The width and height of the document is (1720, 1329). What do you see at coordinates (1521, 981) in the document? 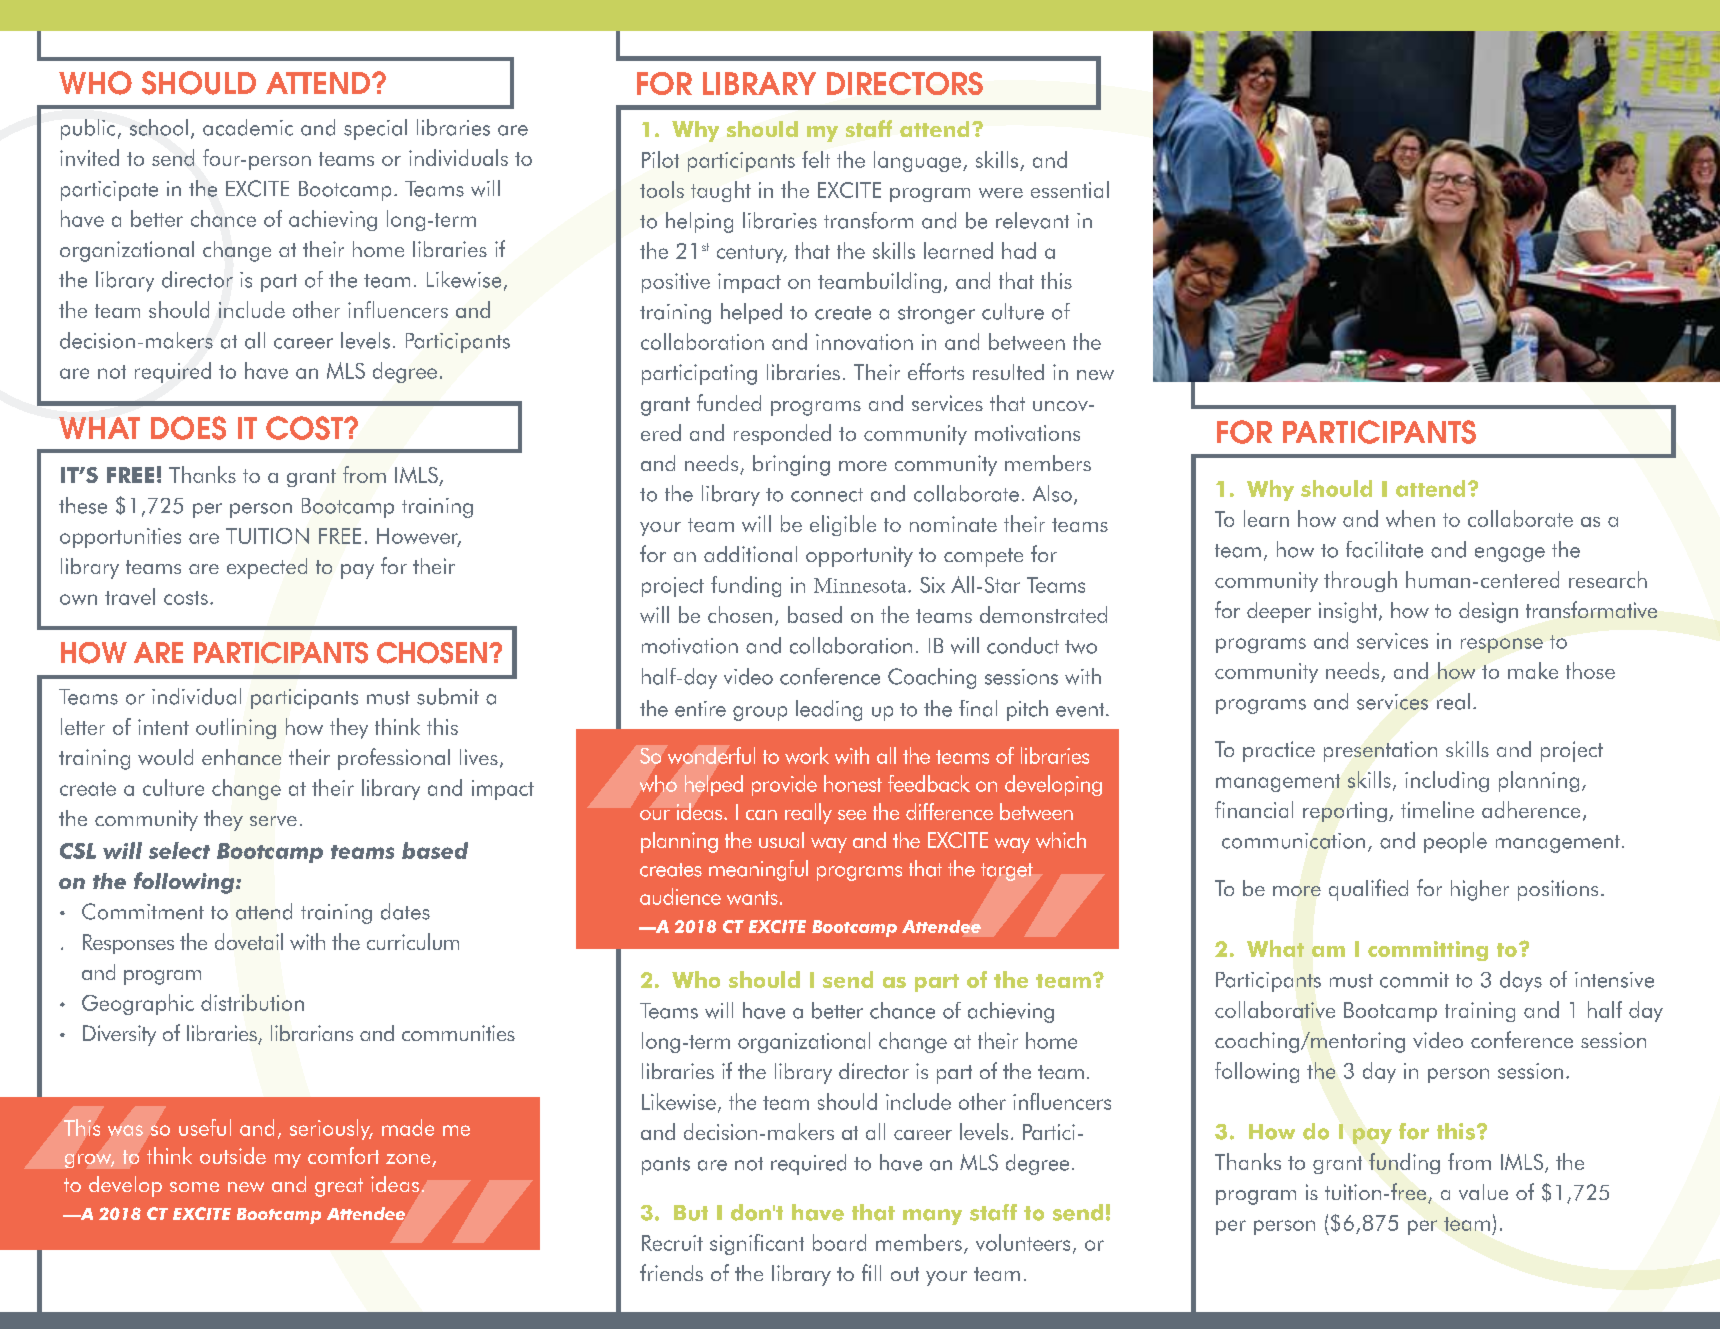
I see `days` at bounding box center [1521, 981].
